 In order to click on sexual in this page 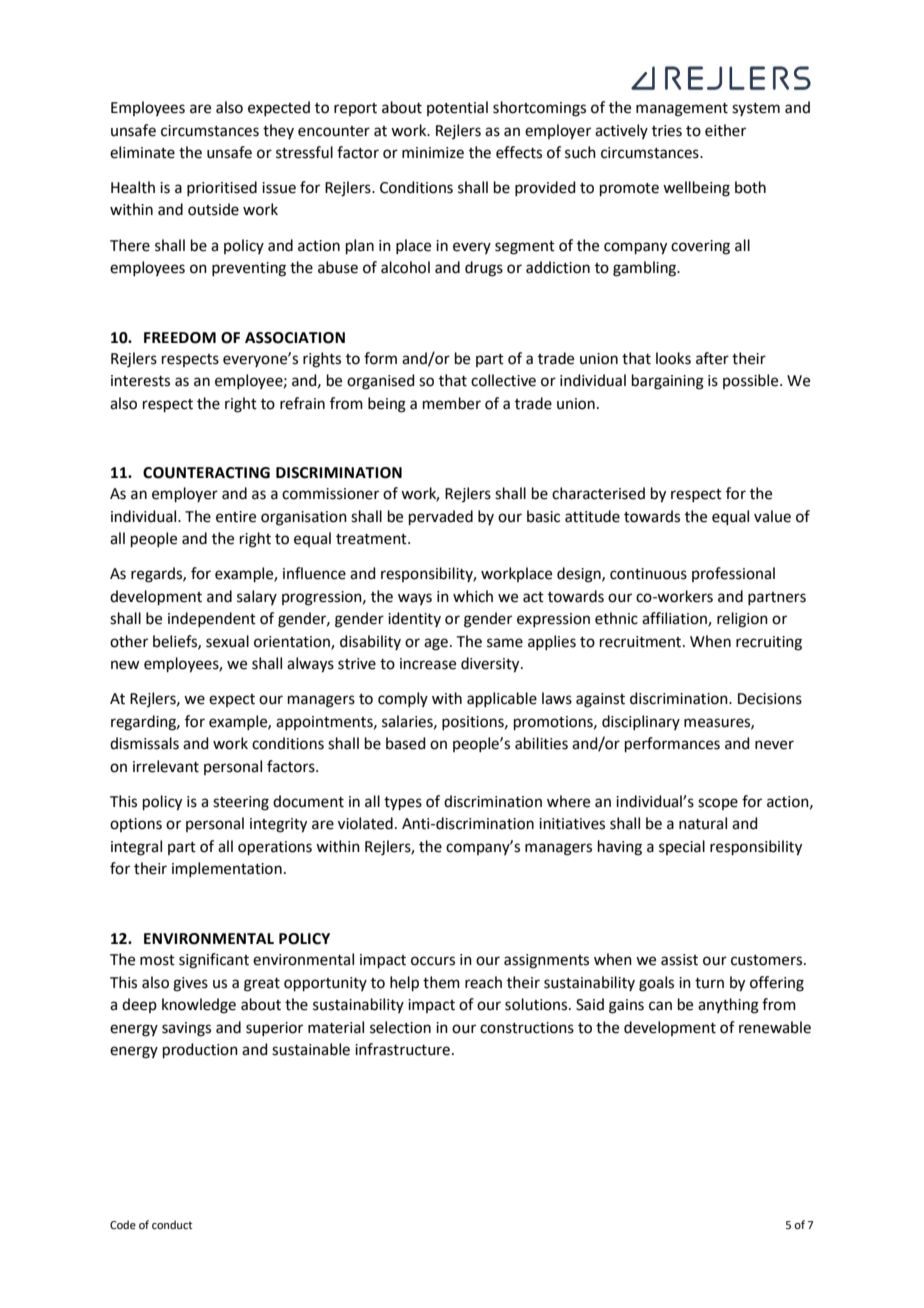, I will do `click(227, 641)`.
